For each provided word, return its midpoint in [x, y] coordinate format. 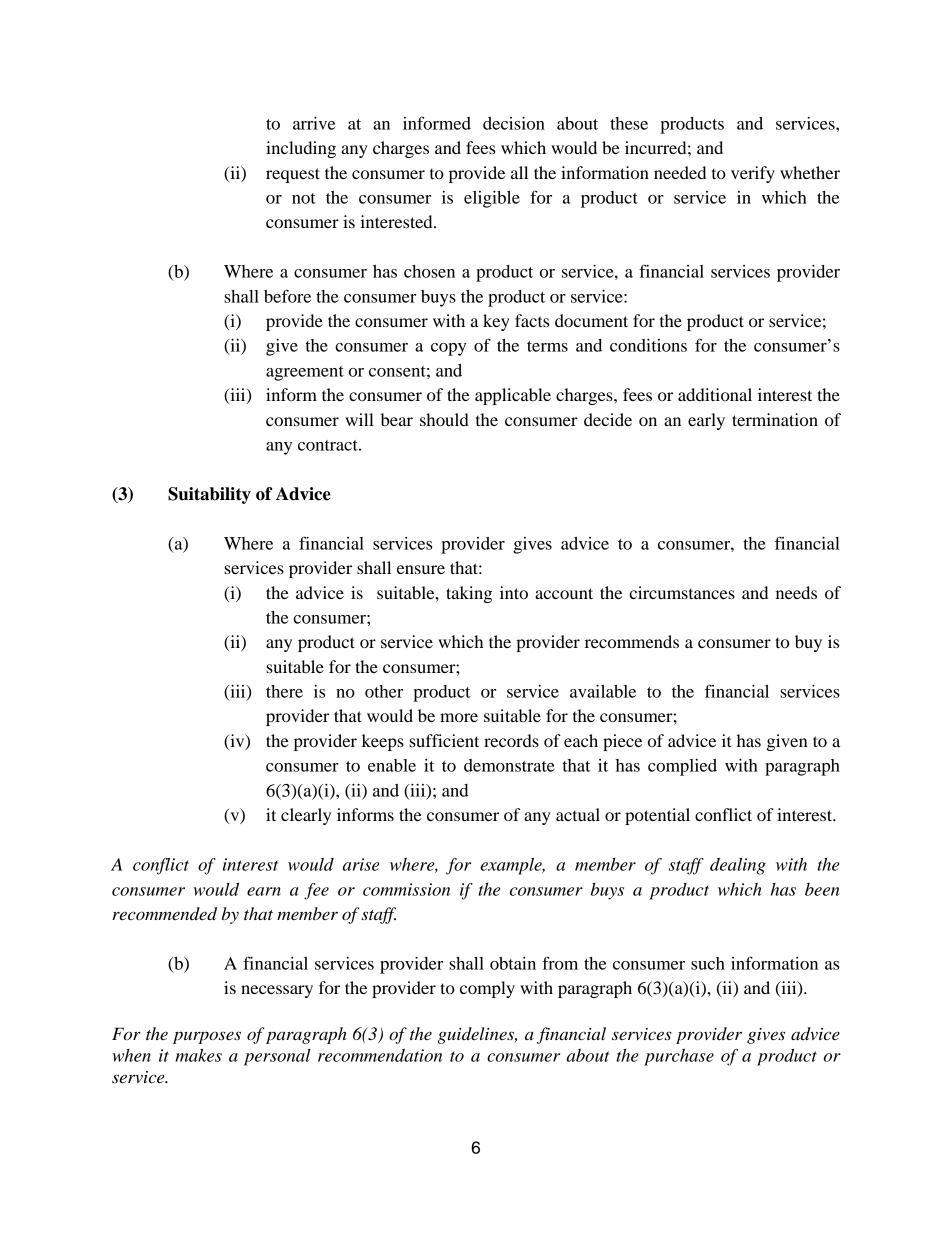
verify [753, 174]
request [293, 175]
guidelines [477, 1035]
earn [264, 891]
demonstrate [509, 765]
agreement [305, 373]
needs [796, 592]
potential [657, 816]
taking [469, 594]
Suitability [209, 495]
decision [514, 123]
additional [715, 394]
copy [448, 349]
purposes [207, 1037]
